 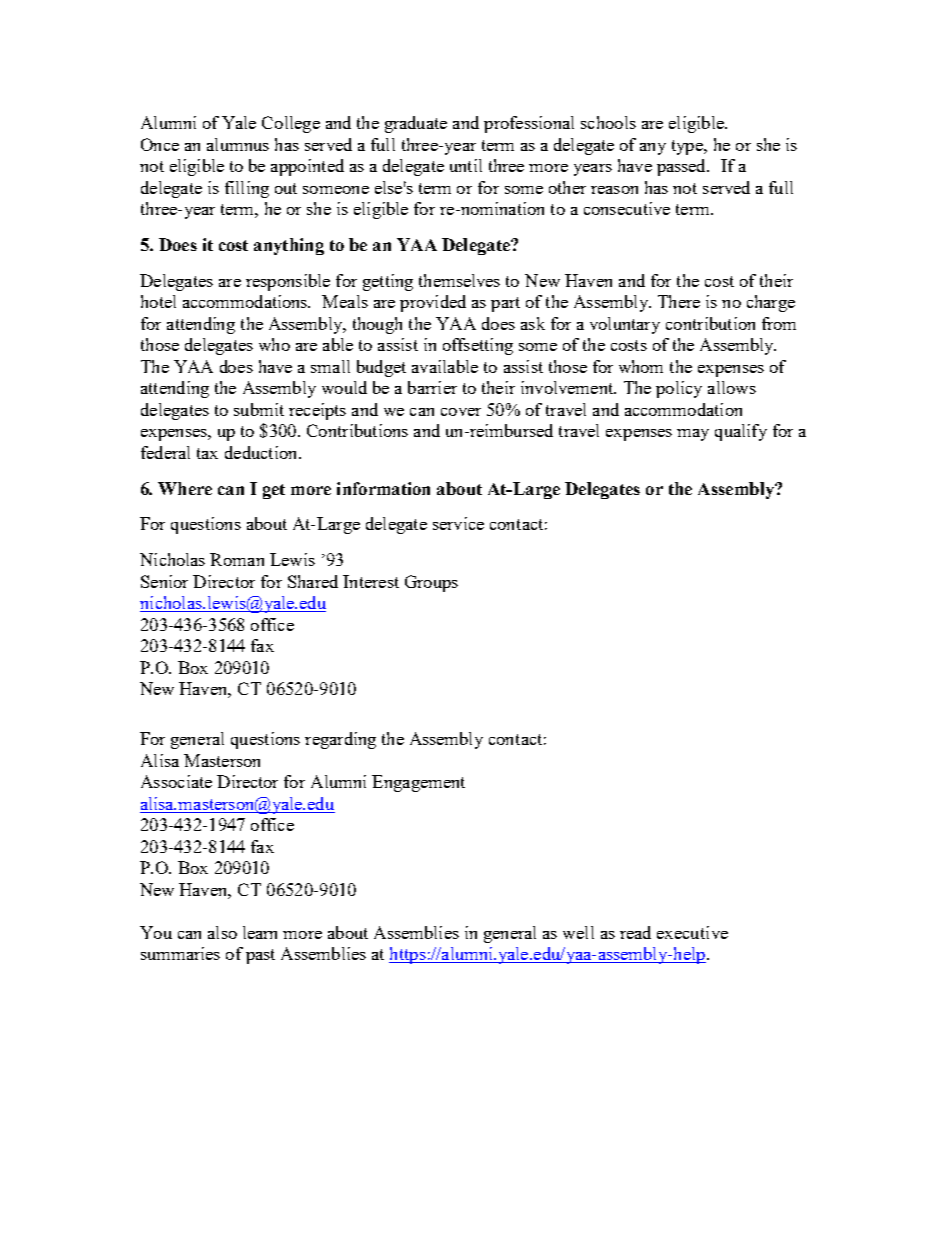 I want to click on type, so click(x=689, y=147).
